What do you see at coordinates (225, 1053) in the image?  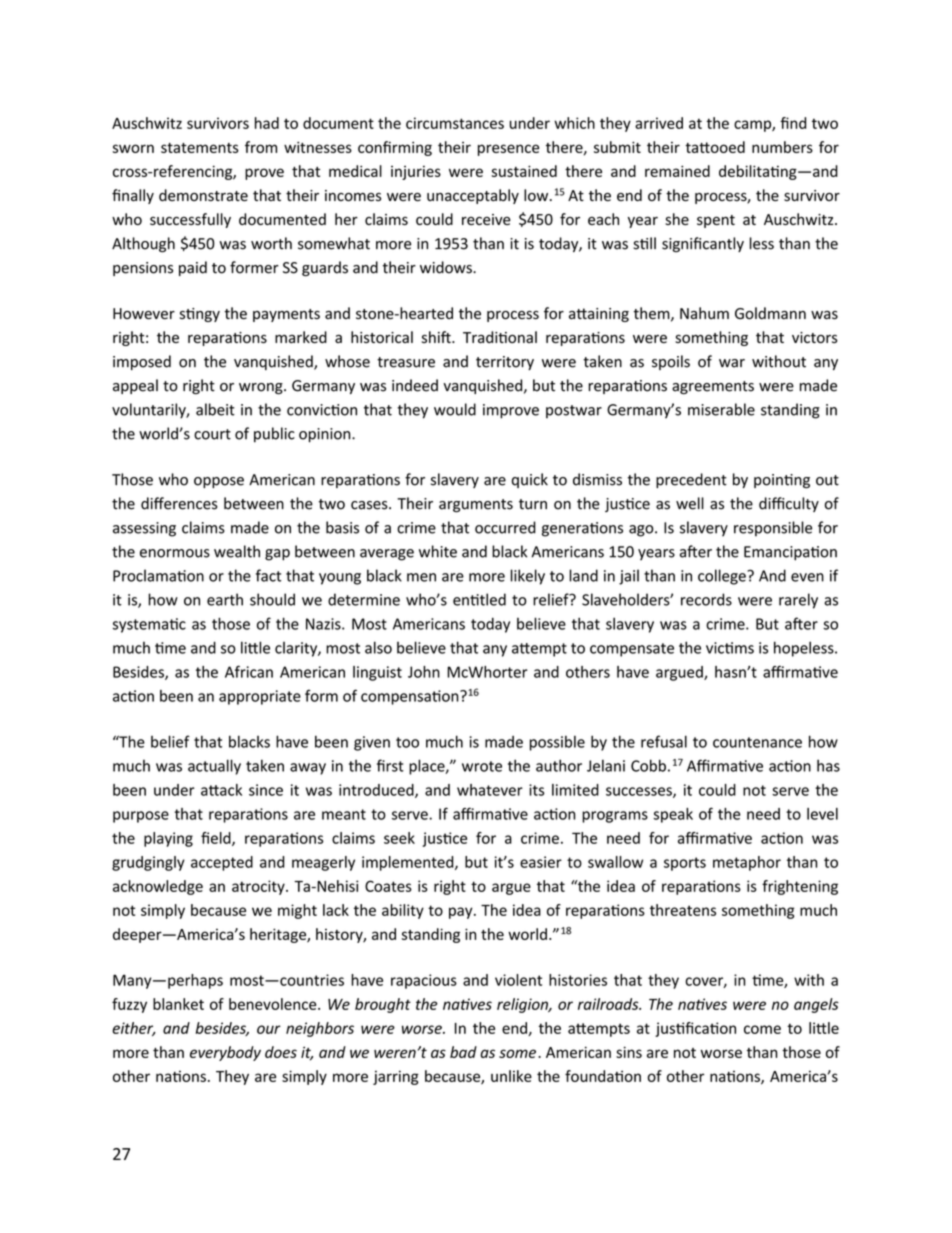 I see `everybody` at bounding box center [225, 1053].
